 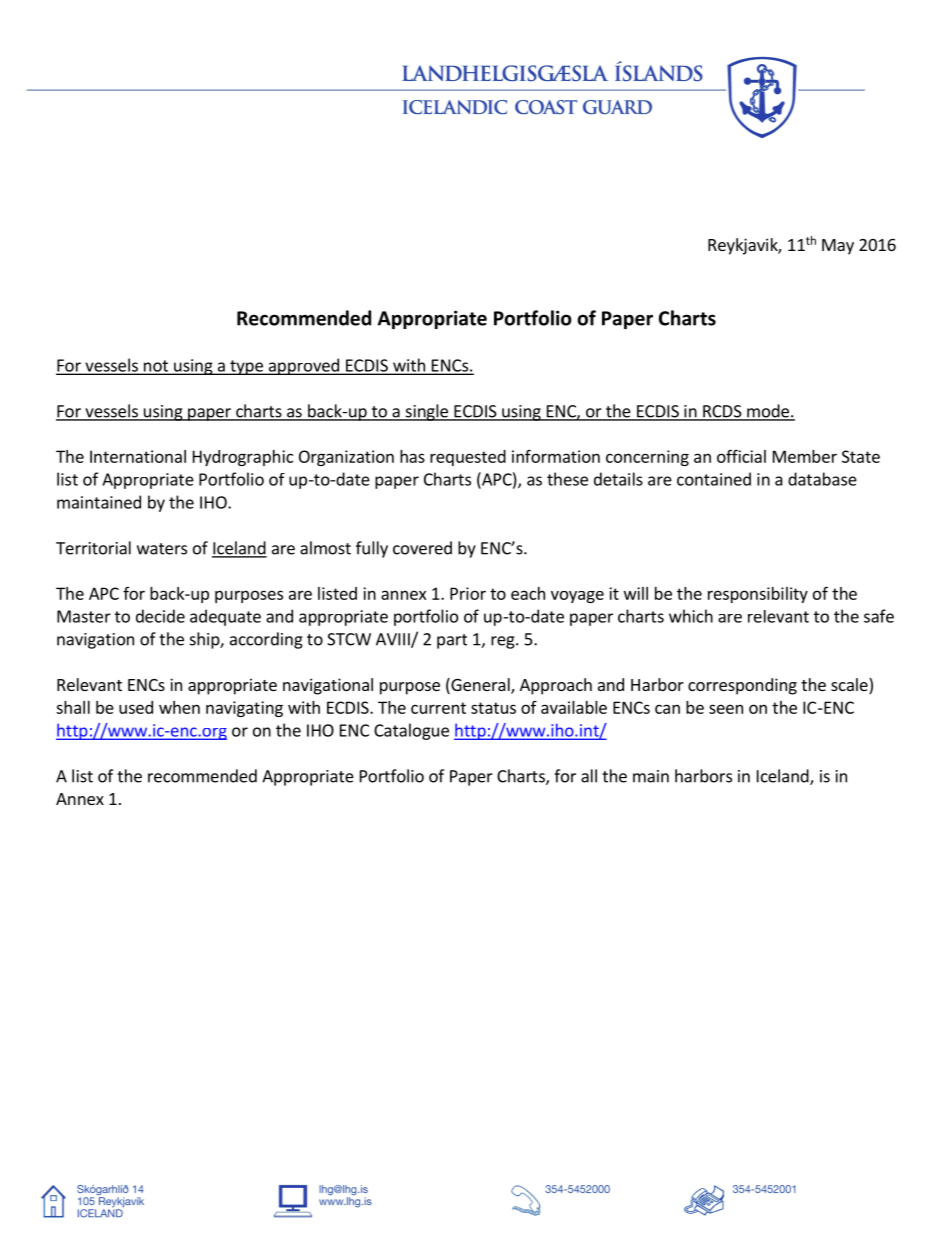 I want to click on May, so click(x=838, y=247).
